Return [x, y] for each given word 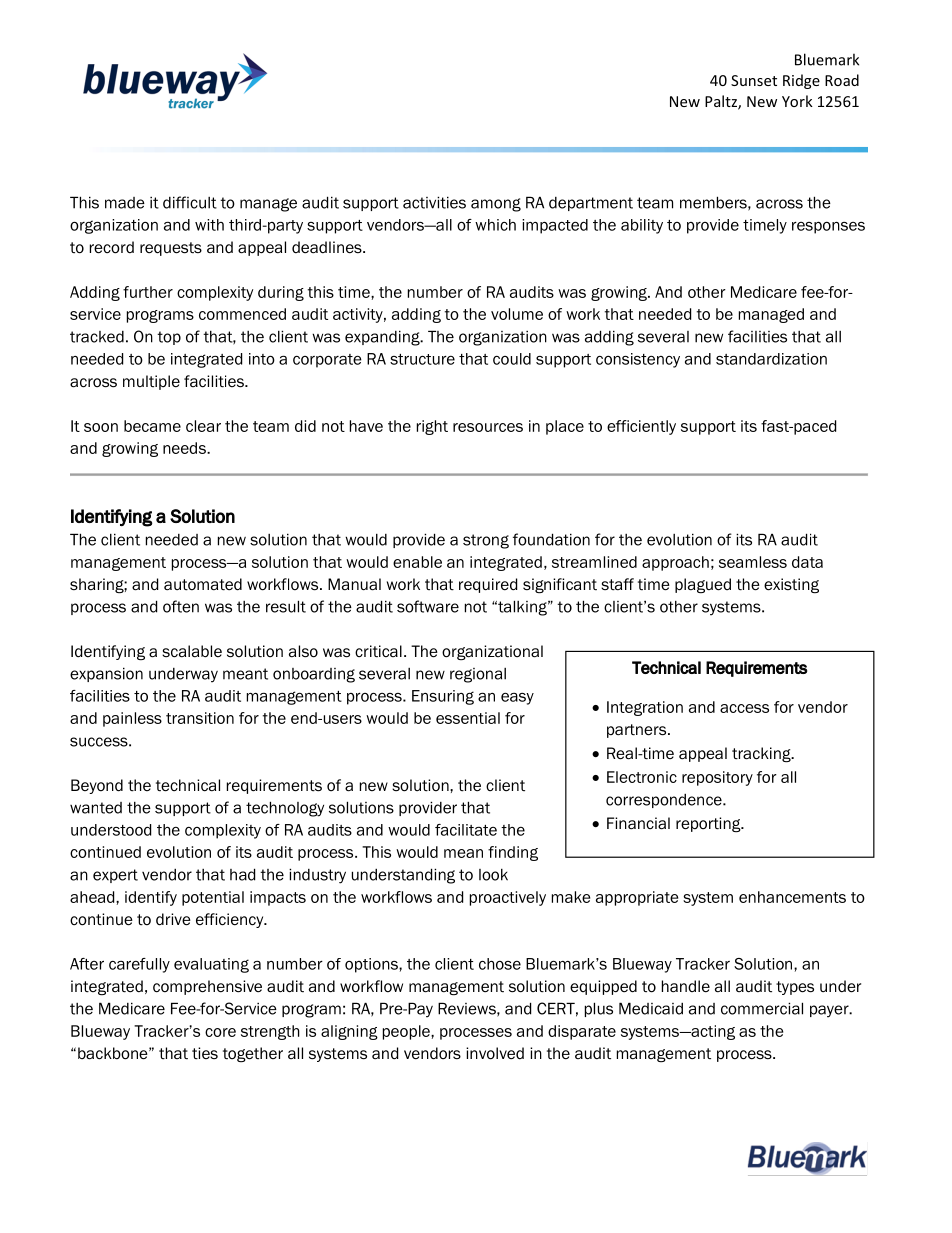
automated [203, 584]
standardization [771, 359]
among [496, 205]
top [169, 338]
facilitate [466, 830]
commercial [762, 1008]
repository [717, 778]
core [220, 1032]
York [797, 101]
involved [495, 1053]
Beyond [97, 786]
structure [422, 359]
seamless [753, 562]
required [488, 585]
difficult [190, 202]
